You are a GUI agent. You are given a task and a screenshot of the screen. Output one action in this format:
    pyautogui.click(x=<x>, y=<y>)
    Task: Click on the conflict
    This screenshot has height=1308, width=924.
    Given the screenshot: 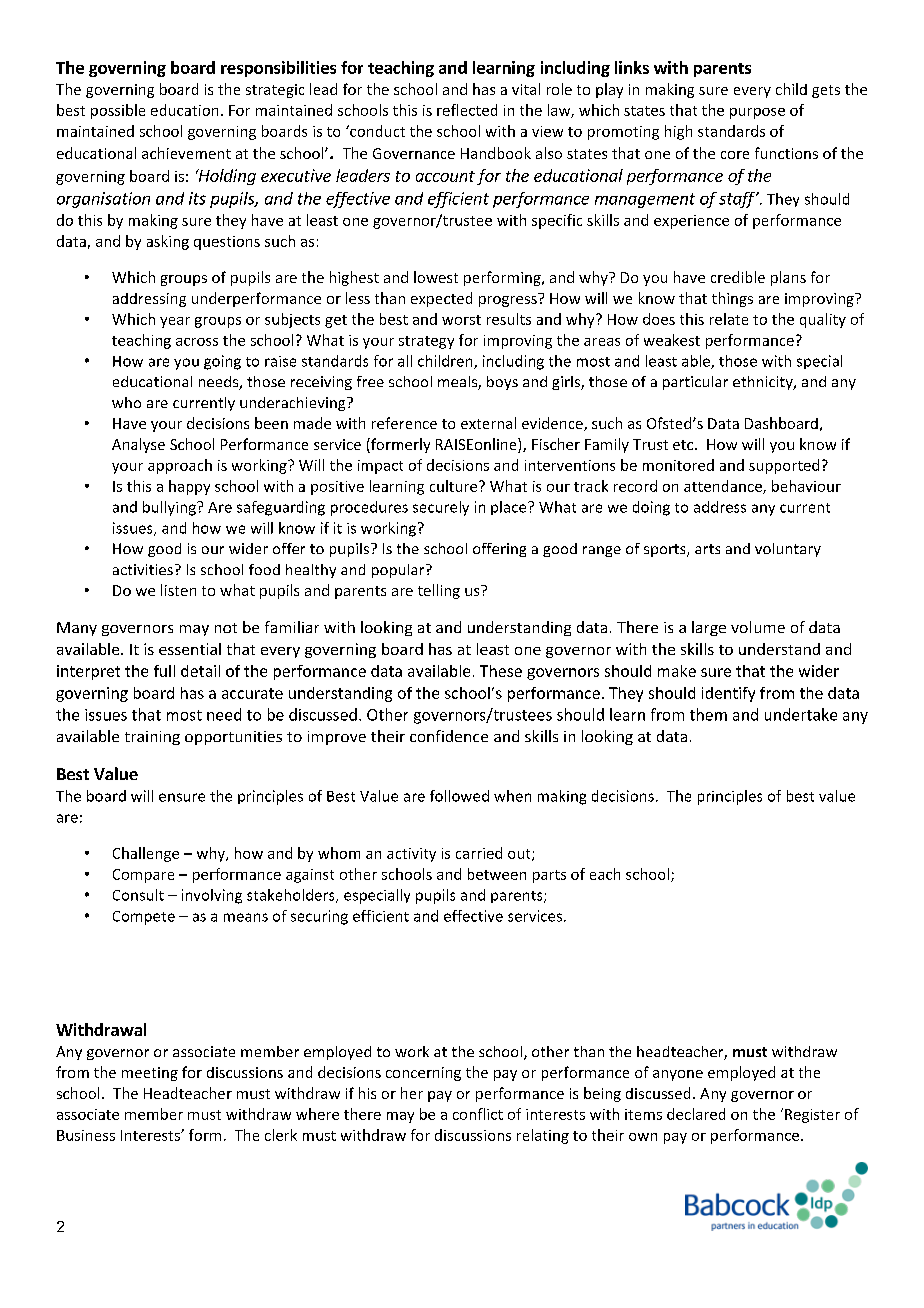 What is the action you would take?
    pyautogui.click(x=478, y=1114)
